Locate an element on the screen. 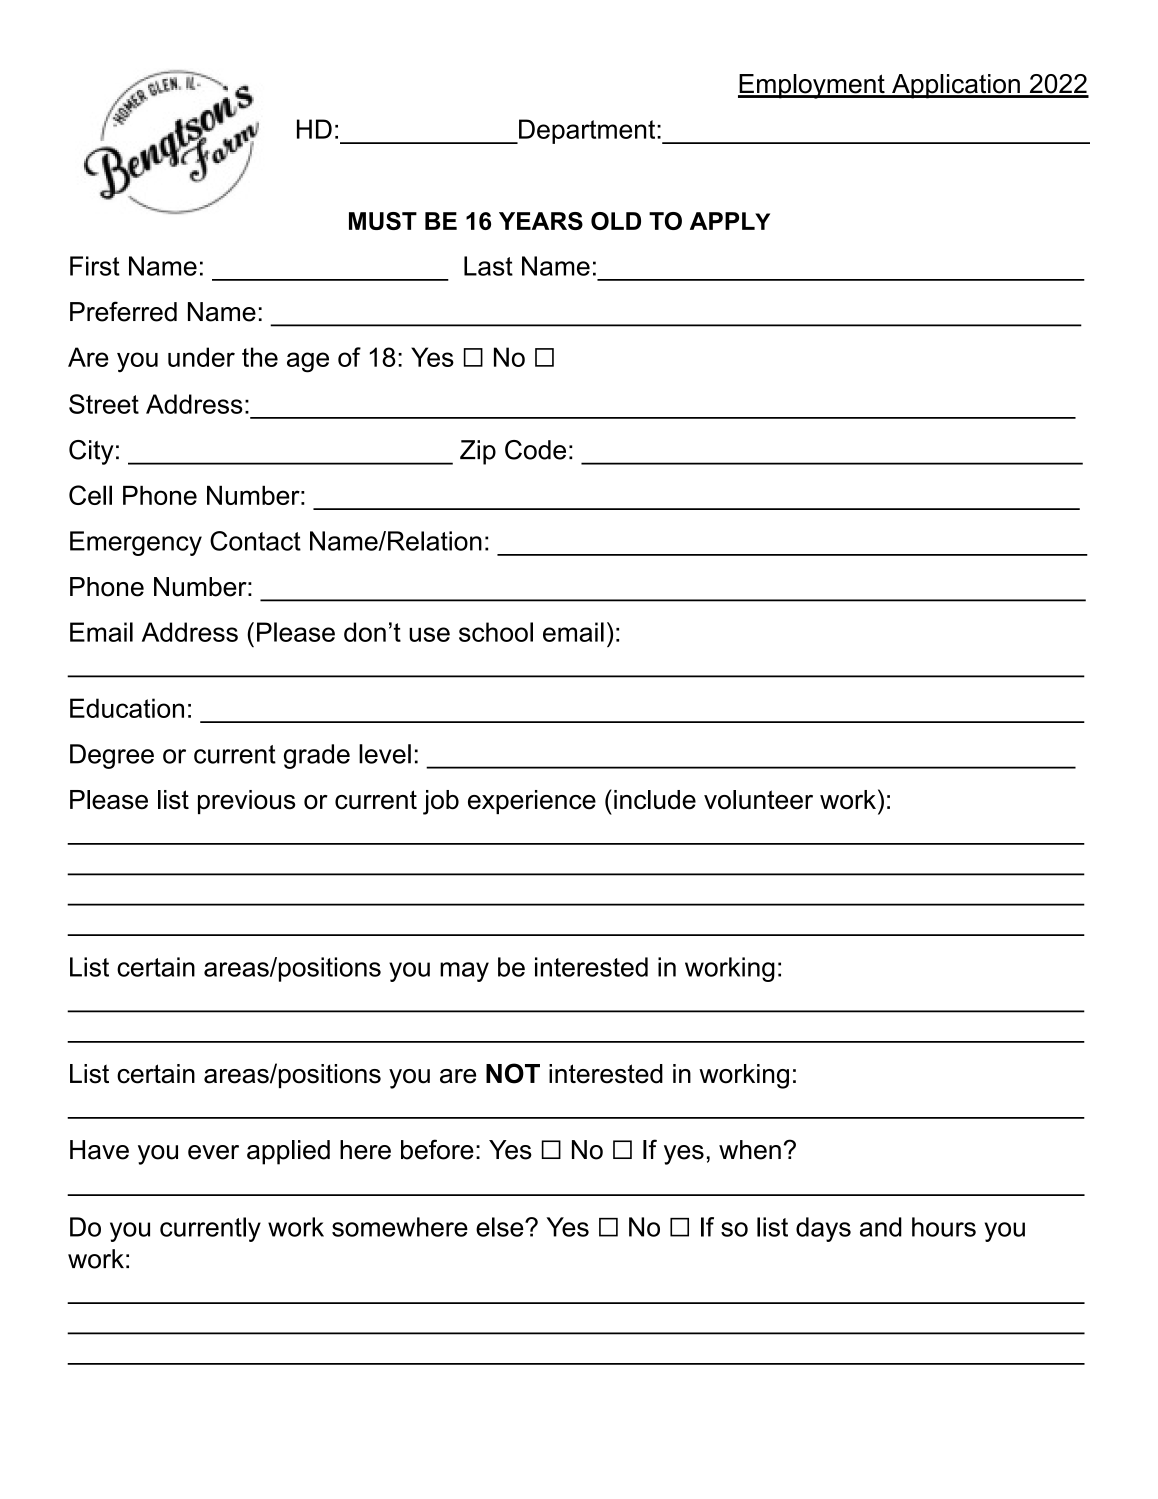  previous is located at coordinates (246, 802).
